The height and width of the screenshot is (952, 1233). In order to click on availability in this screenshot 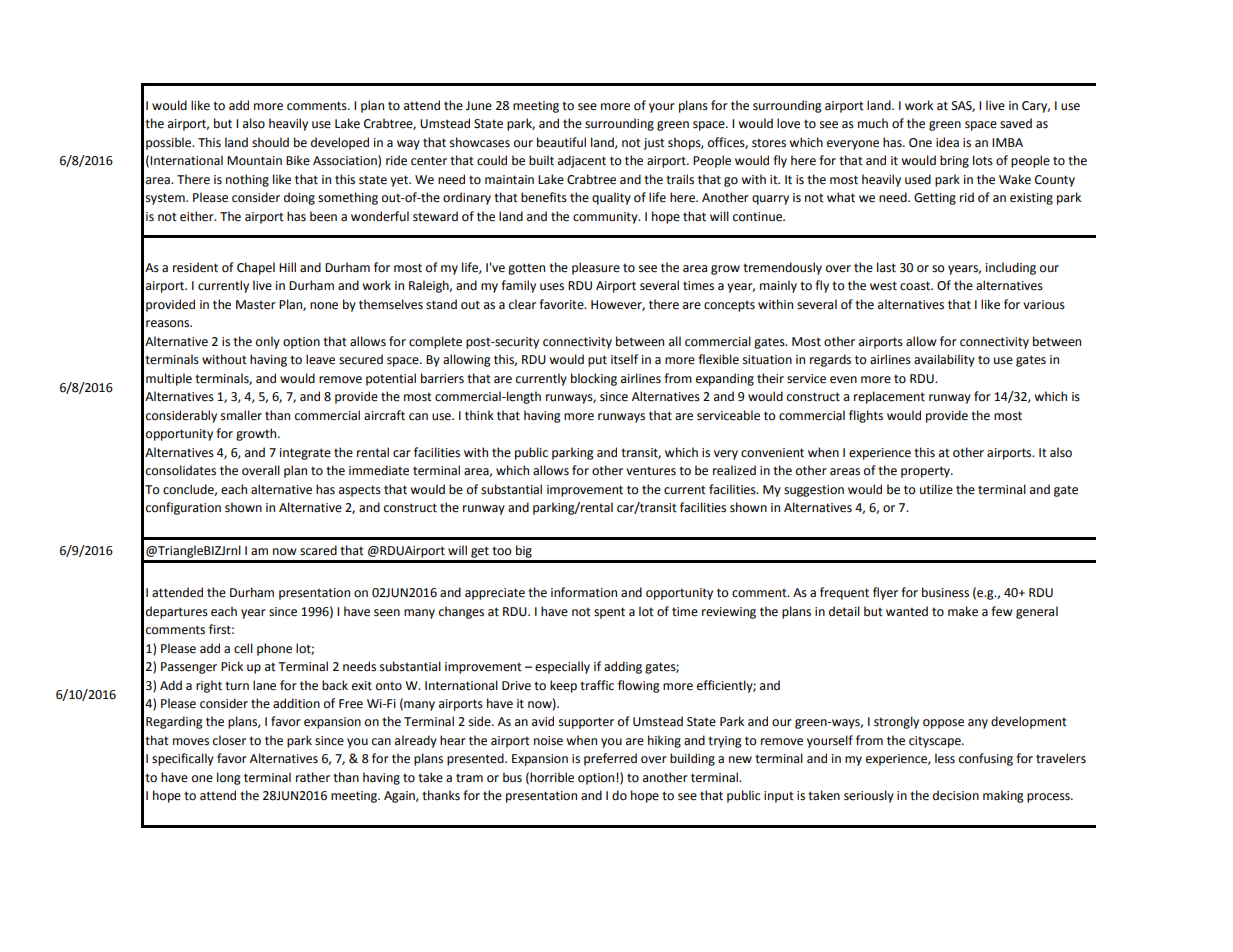, I will do `click(944, 360)`.
